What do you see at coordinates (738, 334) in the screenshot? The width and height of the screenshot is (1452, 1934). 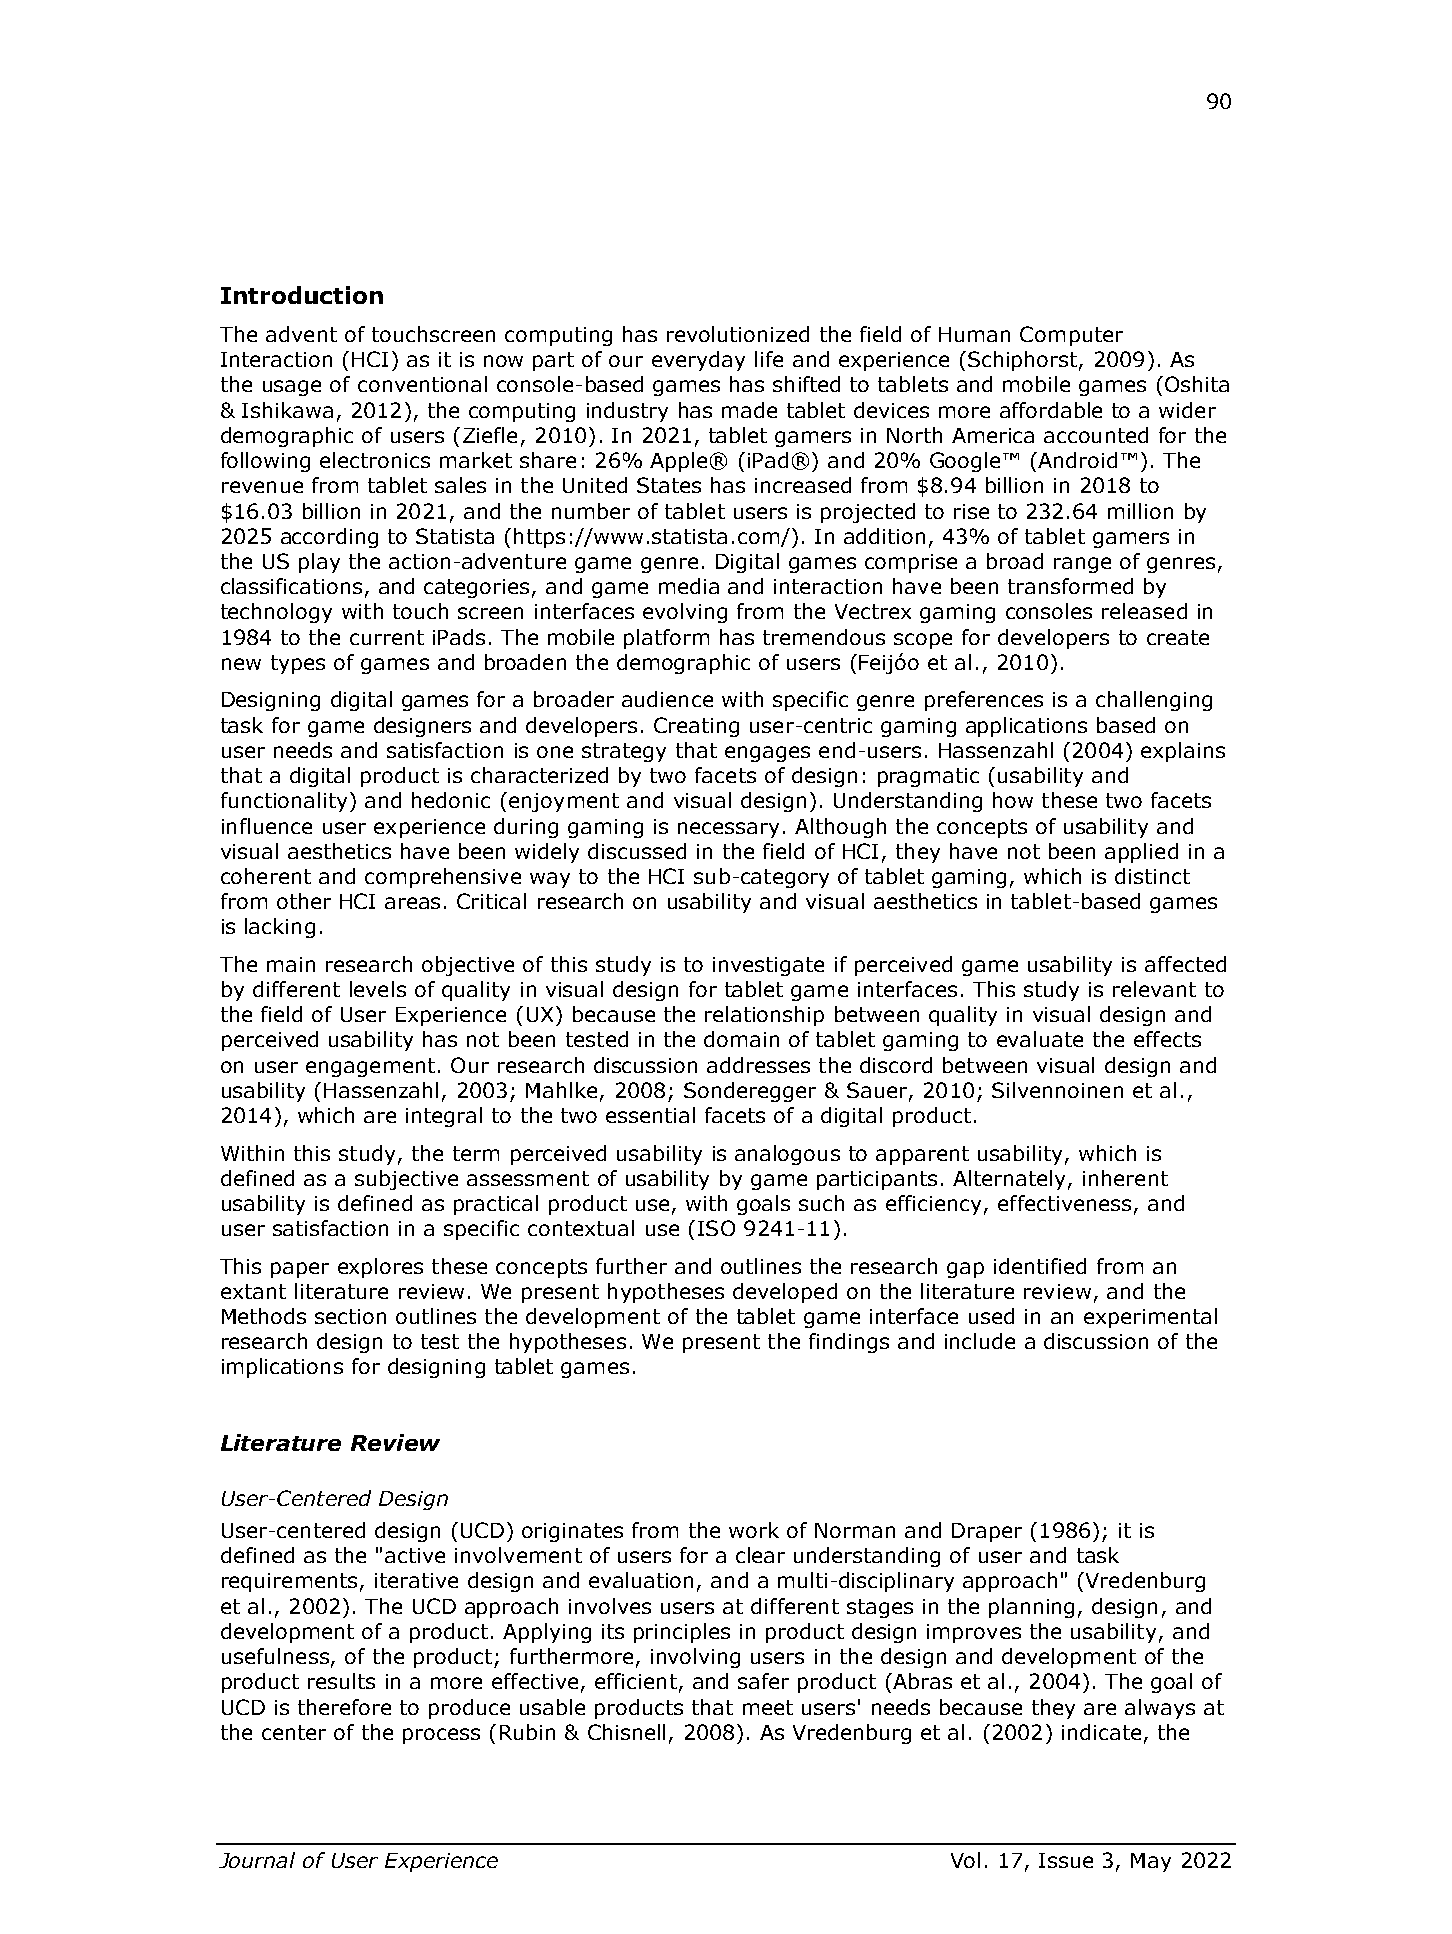 I see `revolutionized` at bounding box center [738, 334].
